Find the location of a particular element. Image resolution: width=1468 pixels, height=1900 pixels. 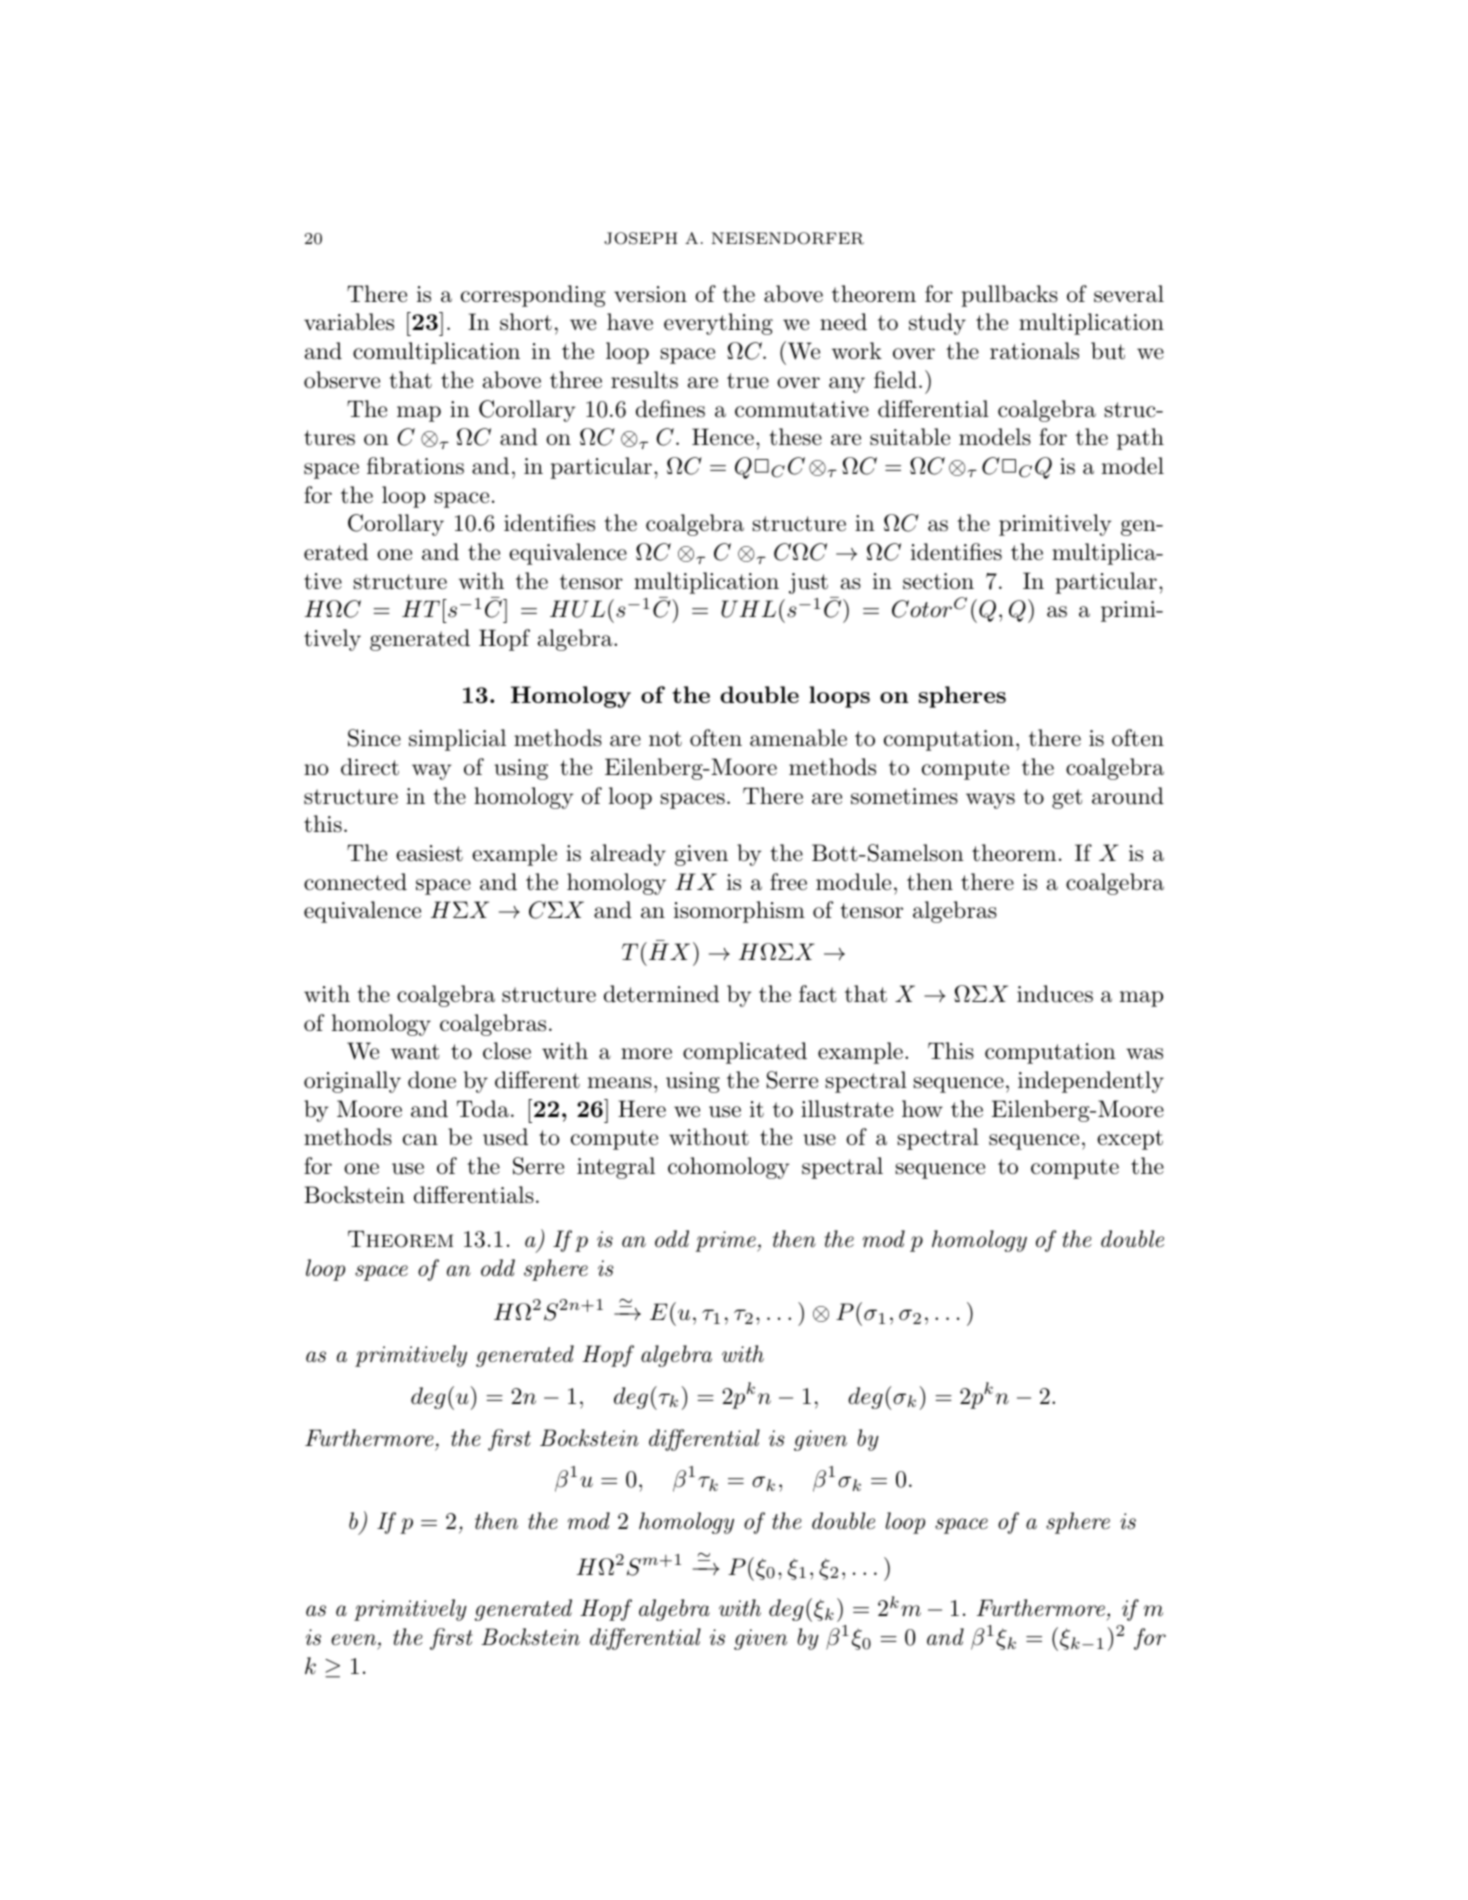

several is located at coordinates (1129, 294).
